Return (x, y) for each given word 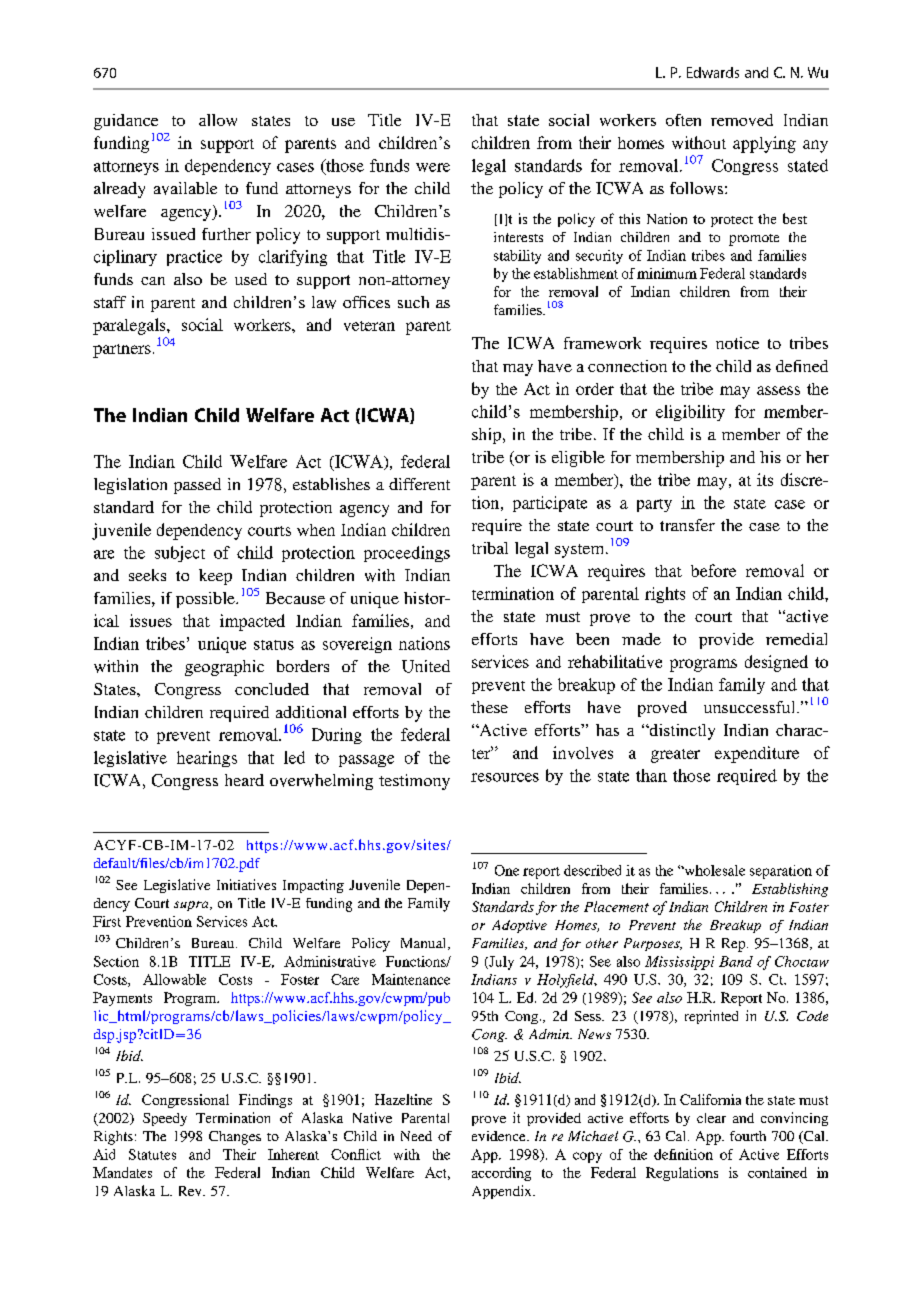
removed (742, 120)
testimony (414, 782)
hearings (207, 759)
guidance (126, 122)
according (501, 1174)
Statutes (152, 1154)
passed (197, 486)
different (419, 484)
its (765, 479)
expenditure (757, 754)
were (433, 167)
